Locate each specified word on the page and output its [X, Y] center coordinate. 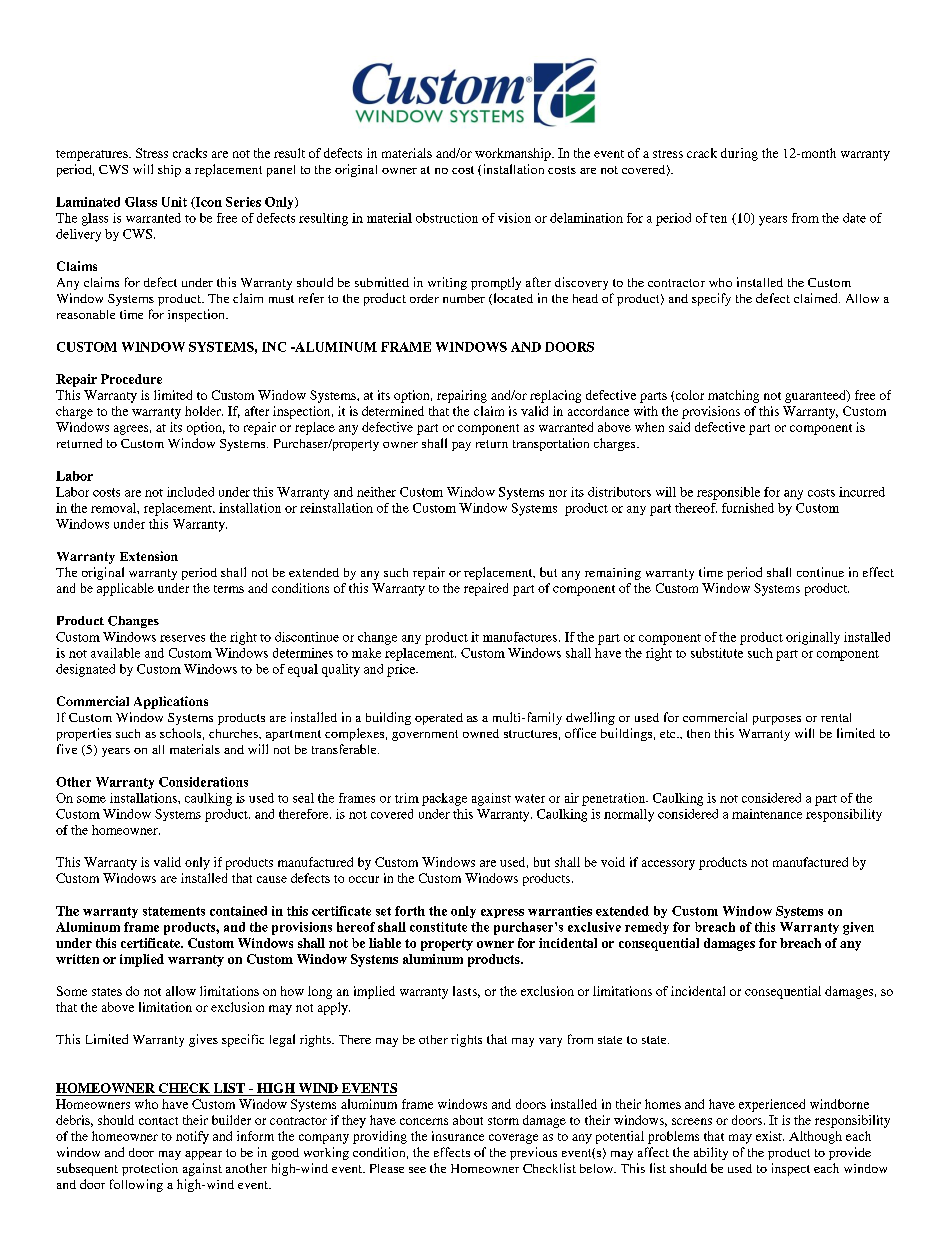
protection [150, 1169]
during [739, 154]
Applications [171, 702]
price [402, 670]
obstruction [447, 218]
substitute [717, 653]
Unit [174, 202]
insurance [458, 1136]
